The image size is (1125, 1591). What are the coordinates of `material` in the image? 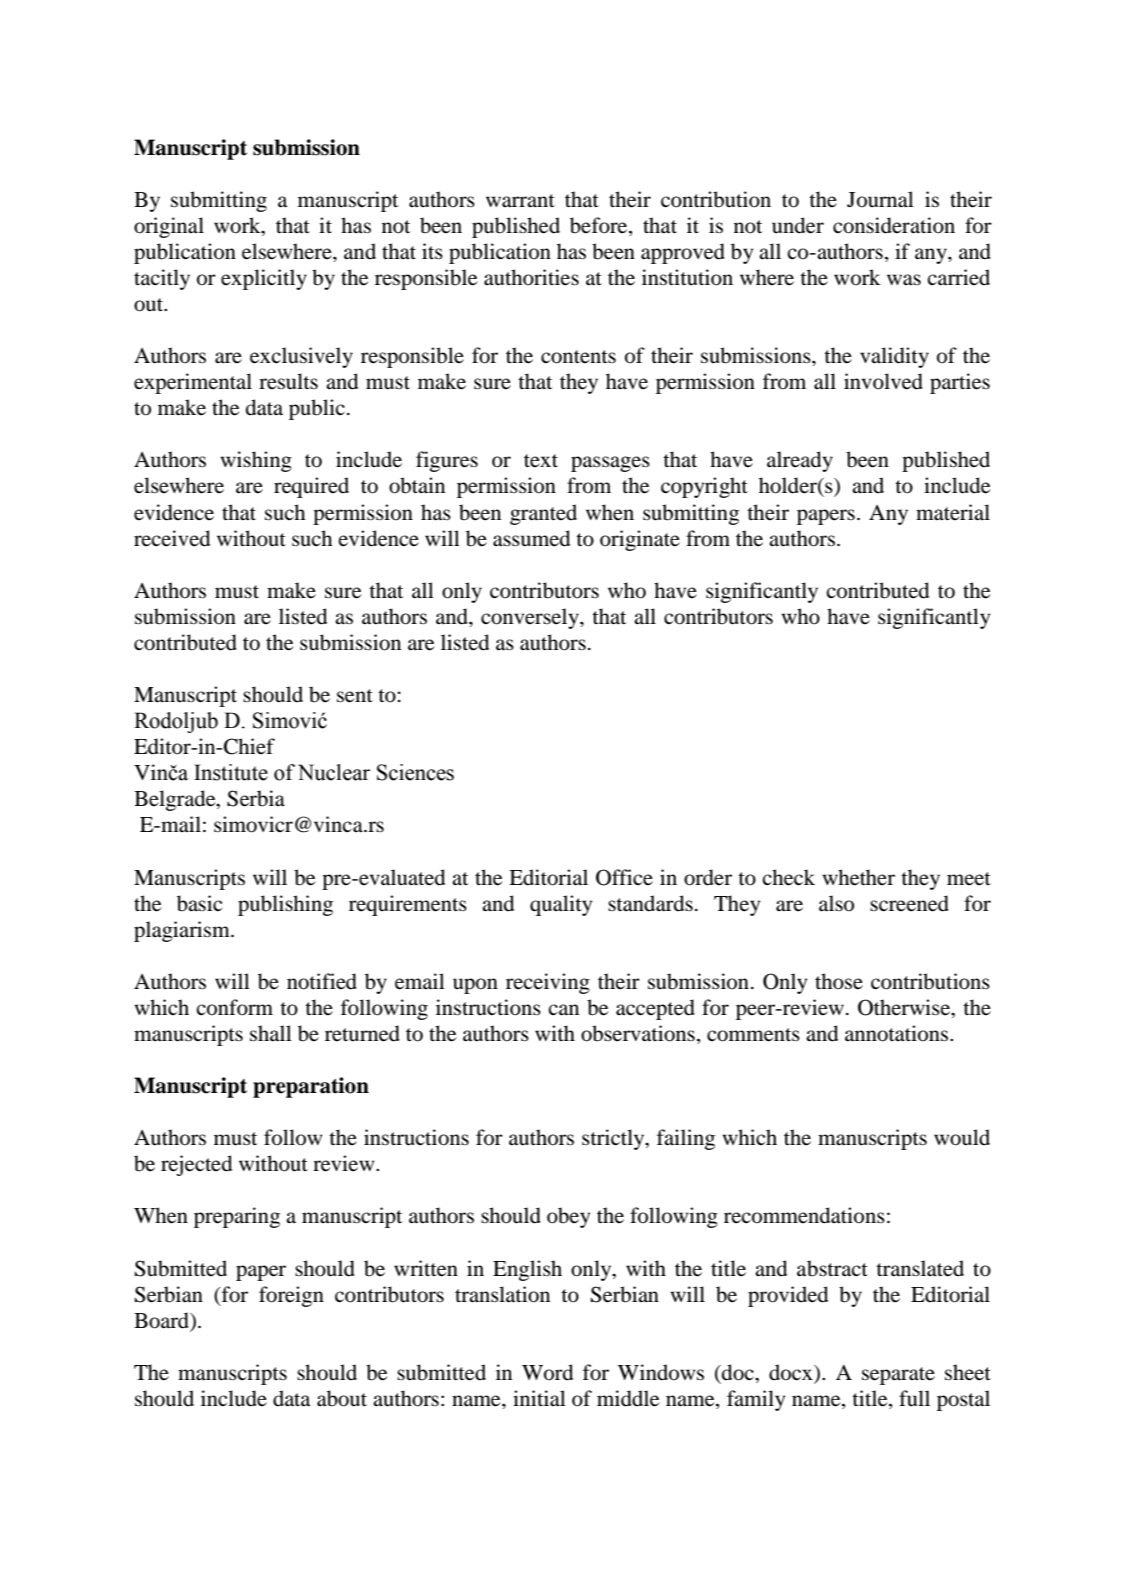 It's located at (953, 512).
